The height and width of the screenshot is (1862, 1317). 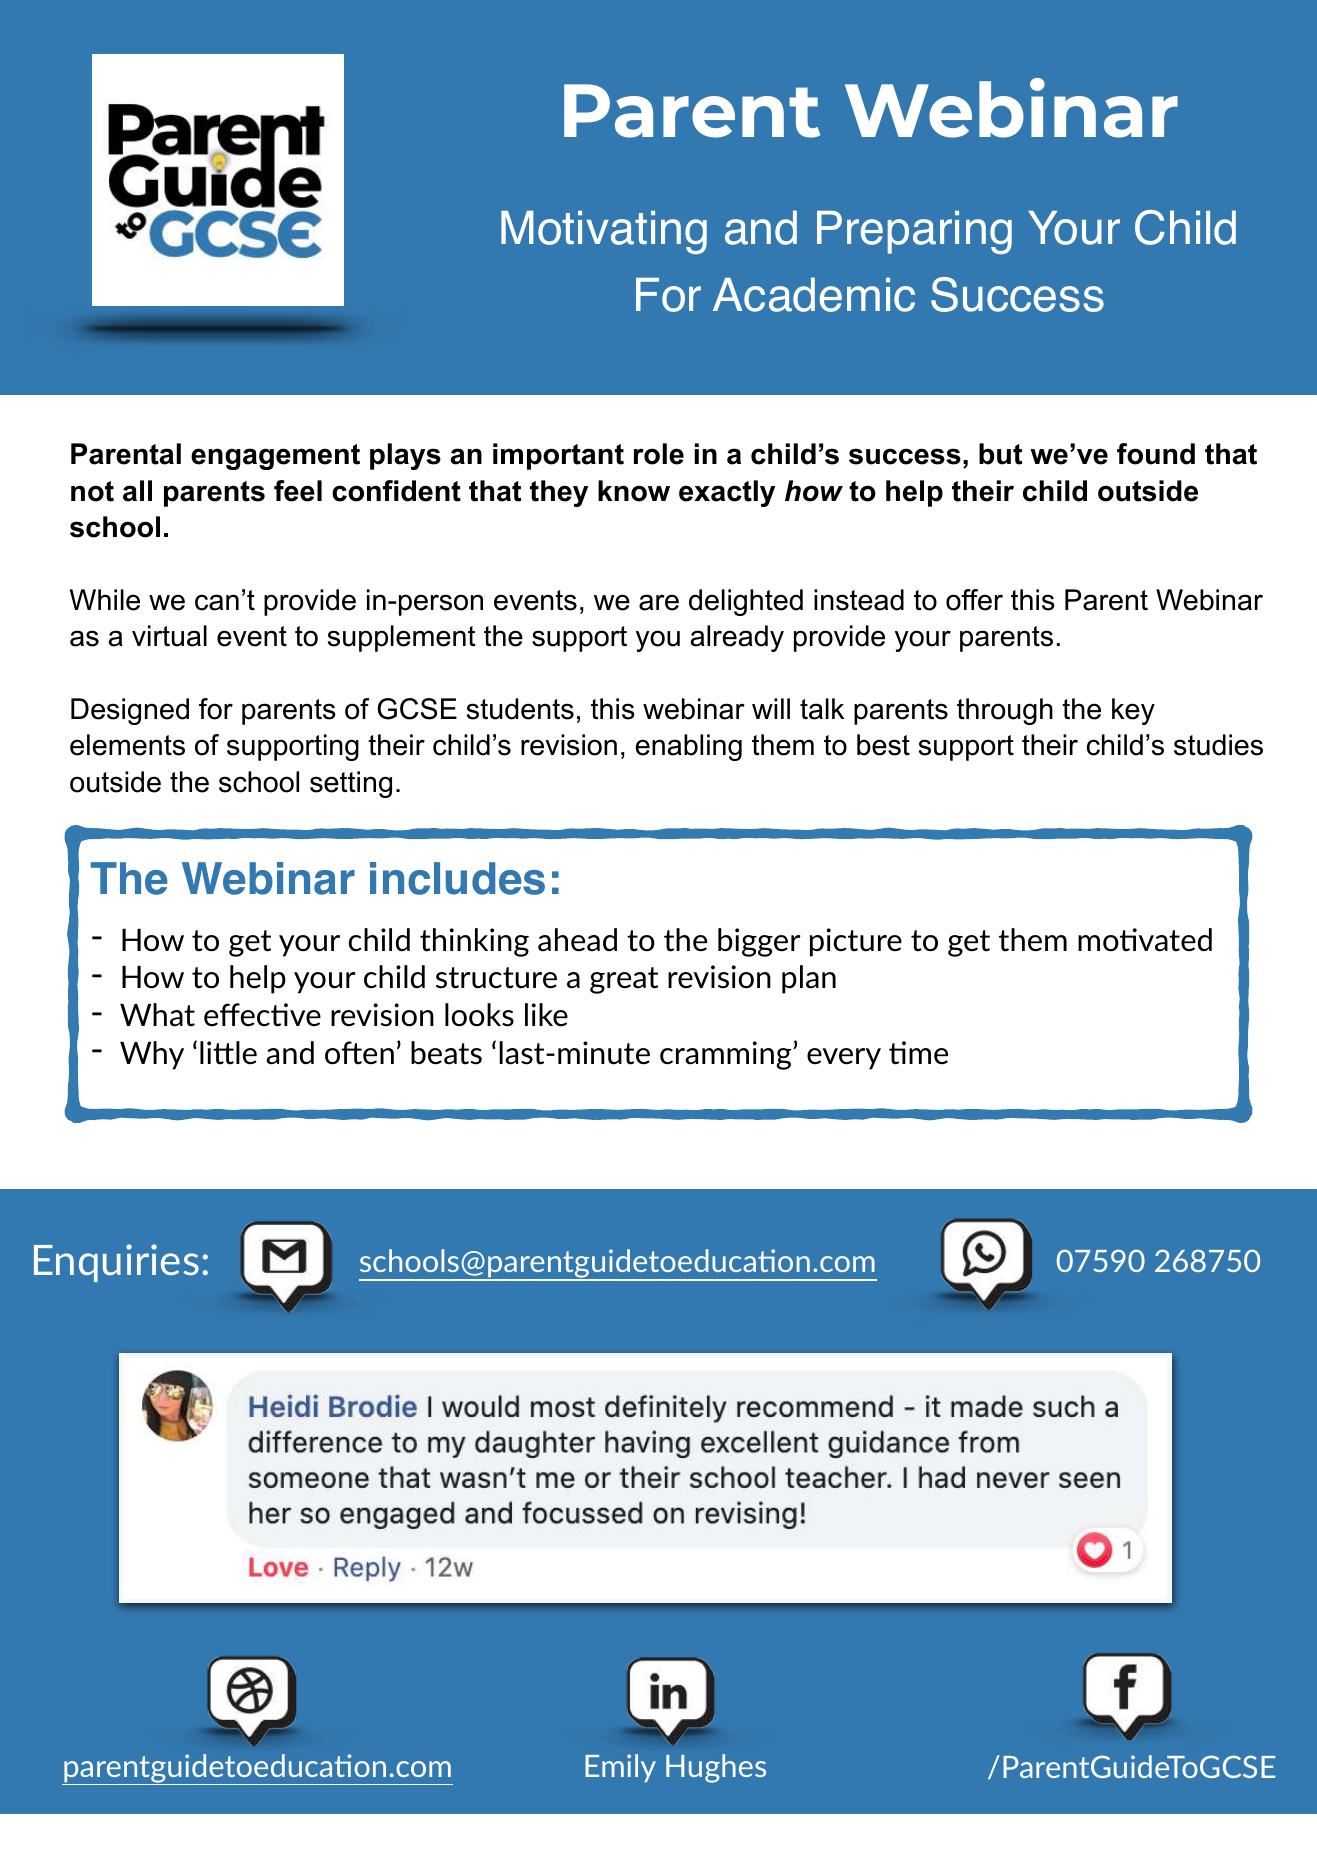 What do you see at coordinates (604, 232) in the screenshot?
I see `Motivating` at bounding box center [604, 232].
